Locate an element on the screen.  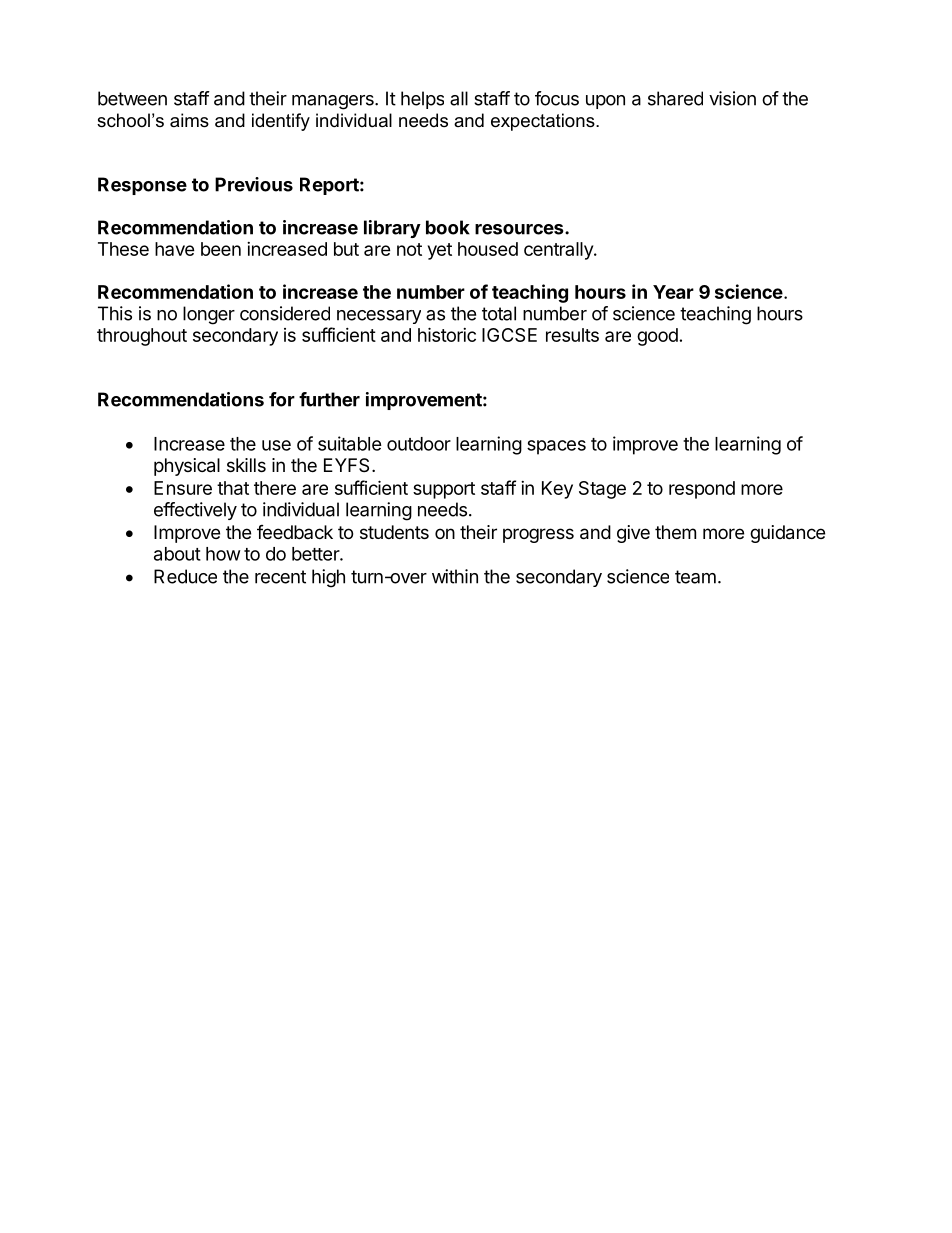
physical is located at coordinates (187, 467).
